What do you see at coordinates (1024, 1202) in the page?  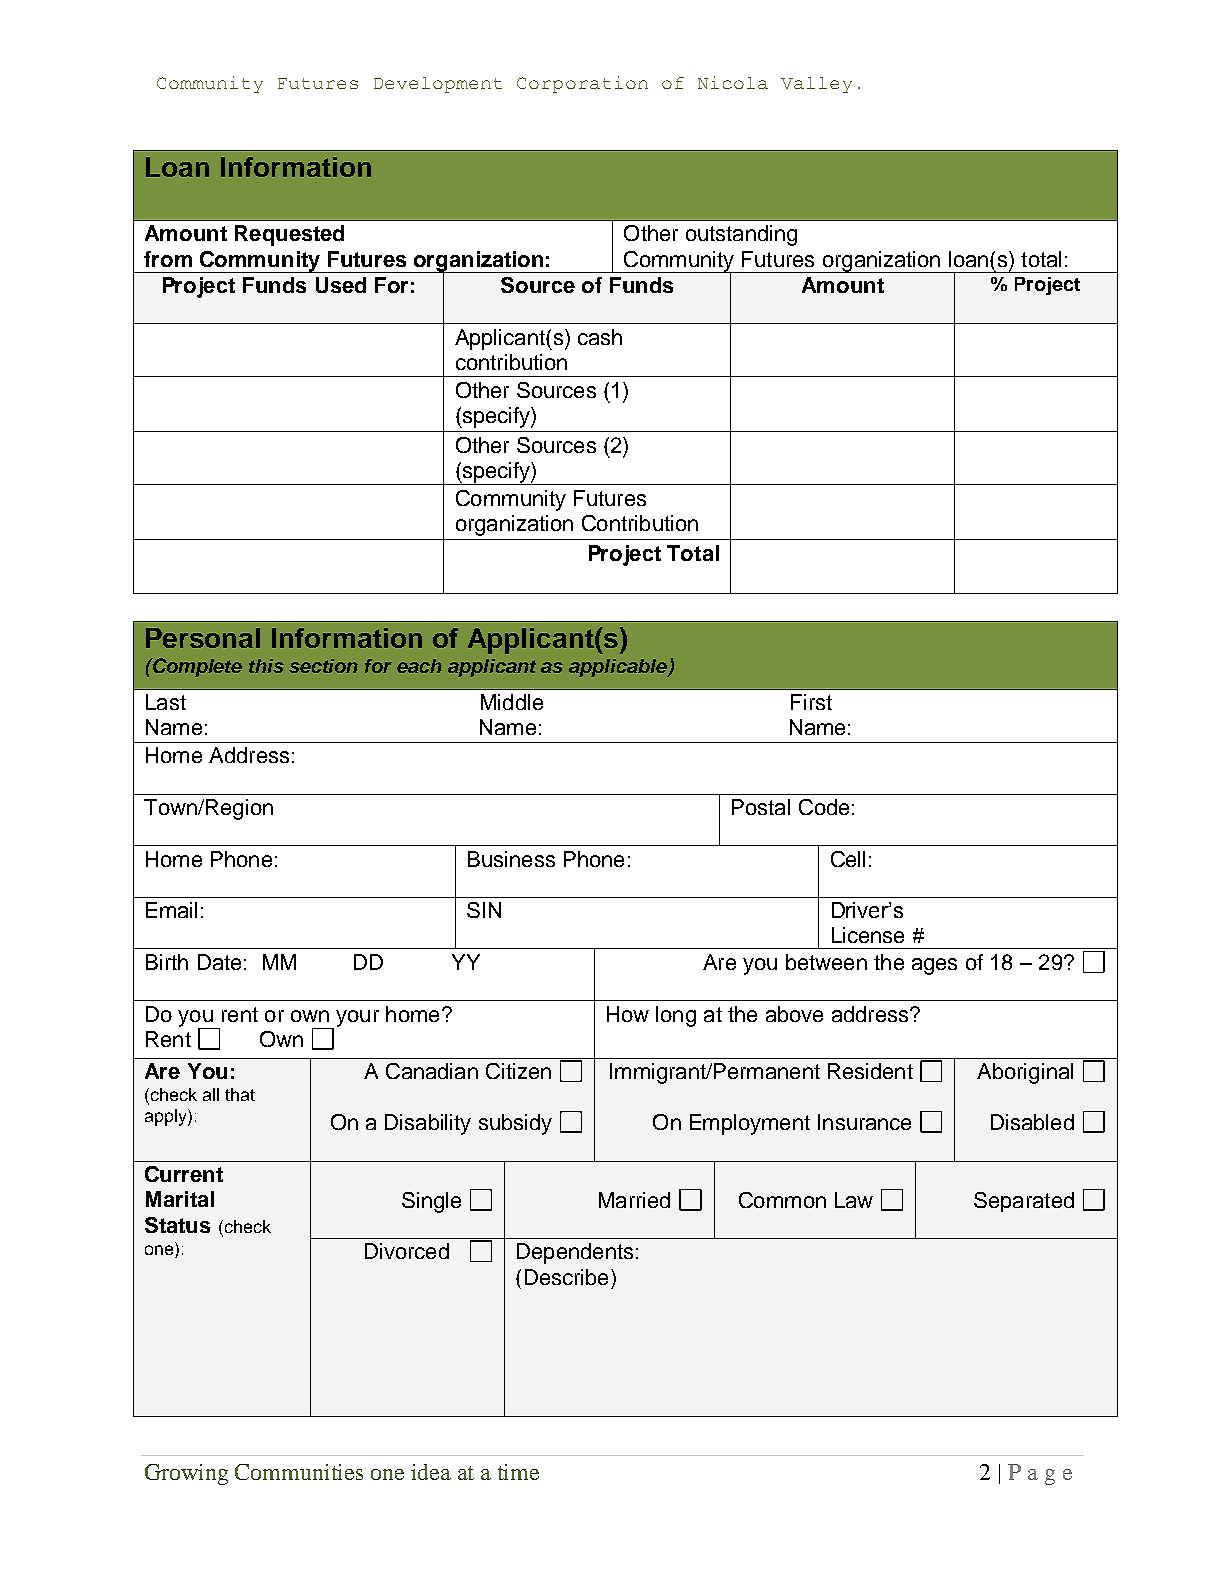 I see `Separated` at bounding box center [1024, 1202].
